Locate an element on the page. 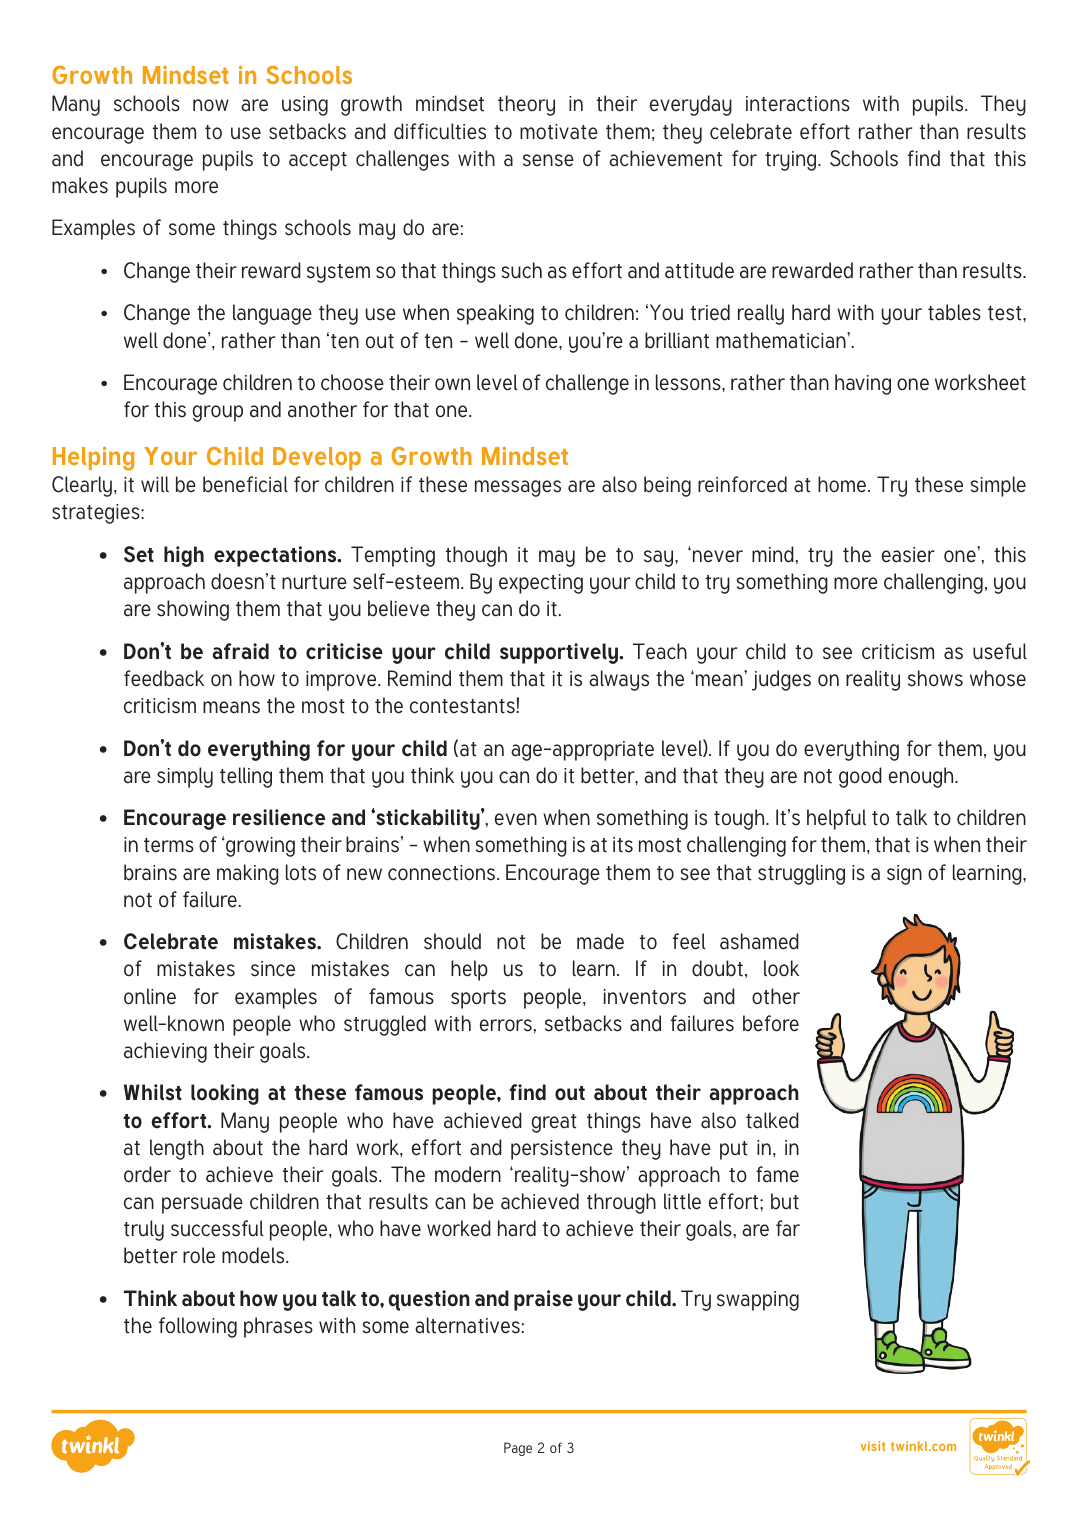 This image has width=1078, height=1524. makes is located at coordinates (80, 185).
